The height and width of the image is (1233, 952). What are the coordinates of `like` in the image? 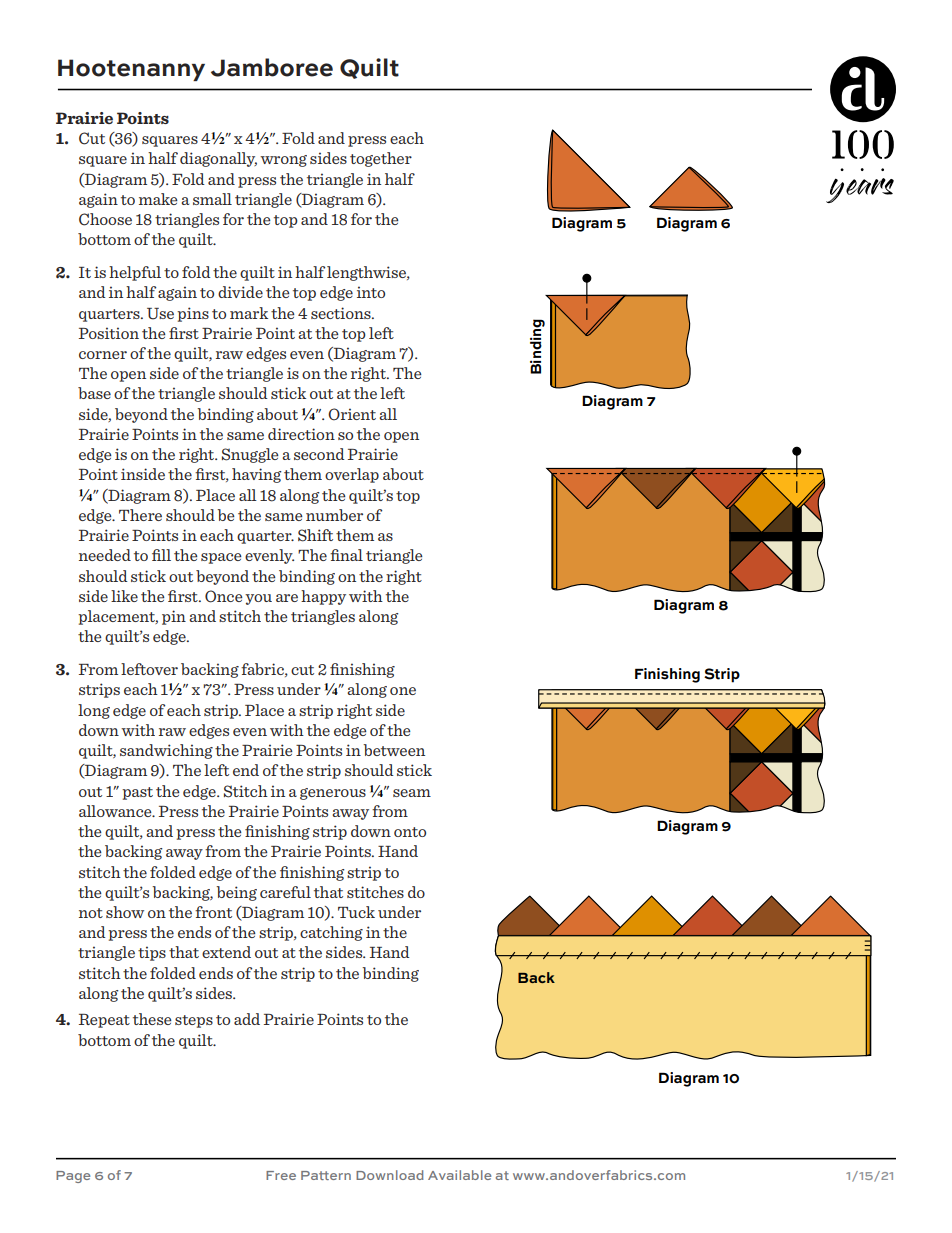 It's located at (124, 596).
